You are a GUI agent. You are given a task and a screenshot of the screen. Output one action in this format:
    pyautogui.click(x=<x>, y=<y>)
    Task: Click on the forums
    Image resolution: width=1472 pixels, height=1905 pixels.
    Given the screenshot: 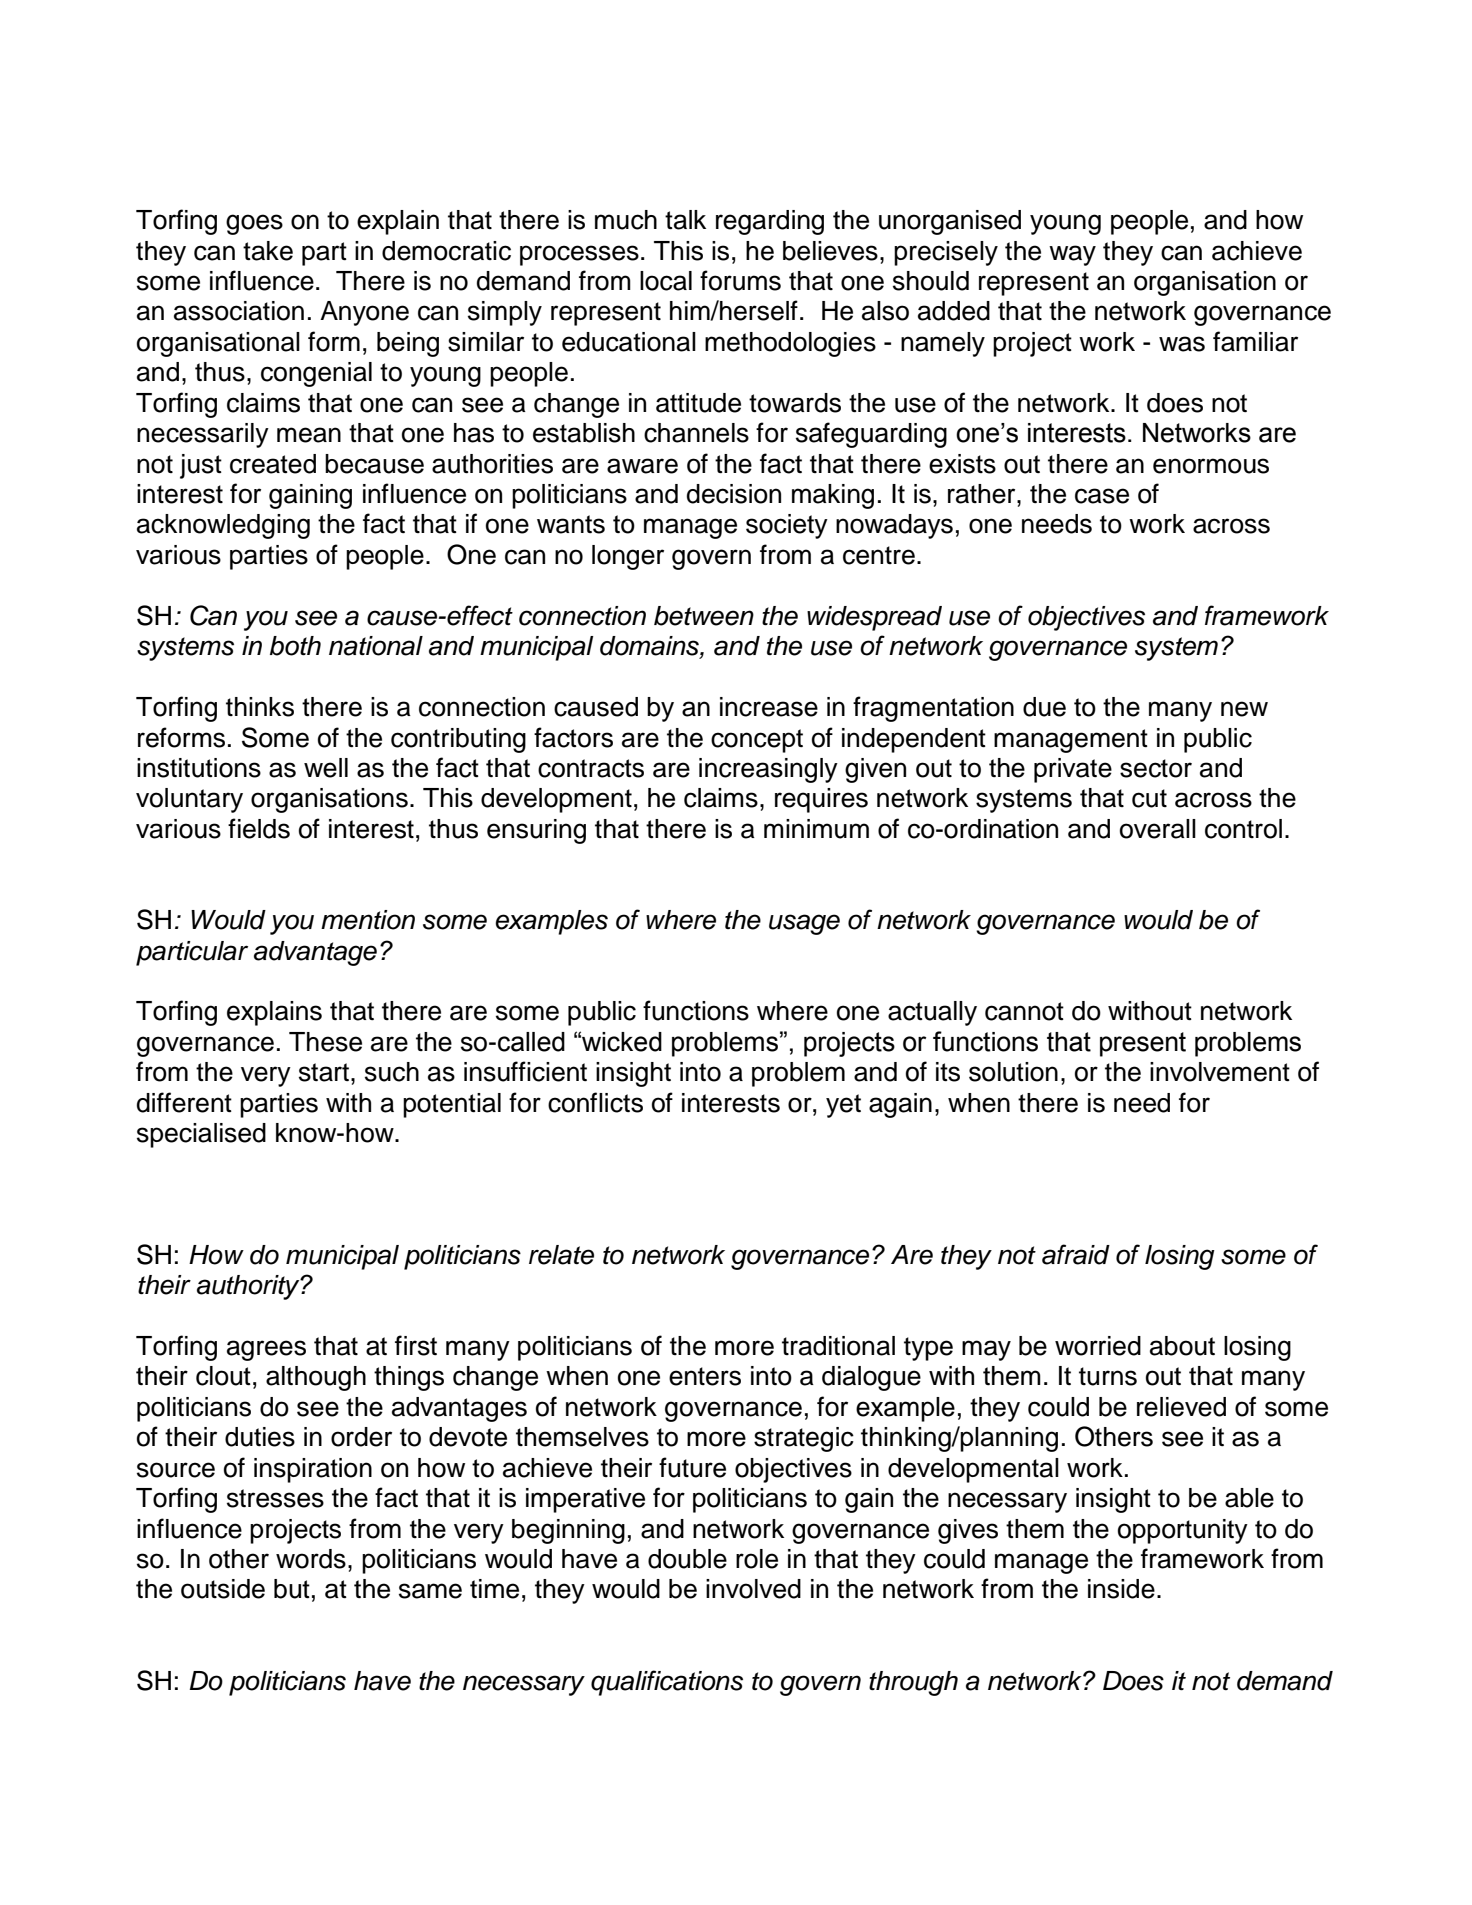 What is the action you would take?
    pyautogui.click(x=740, y=280)
